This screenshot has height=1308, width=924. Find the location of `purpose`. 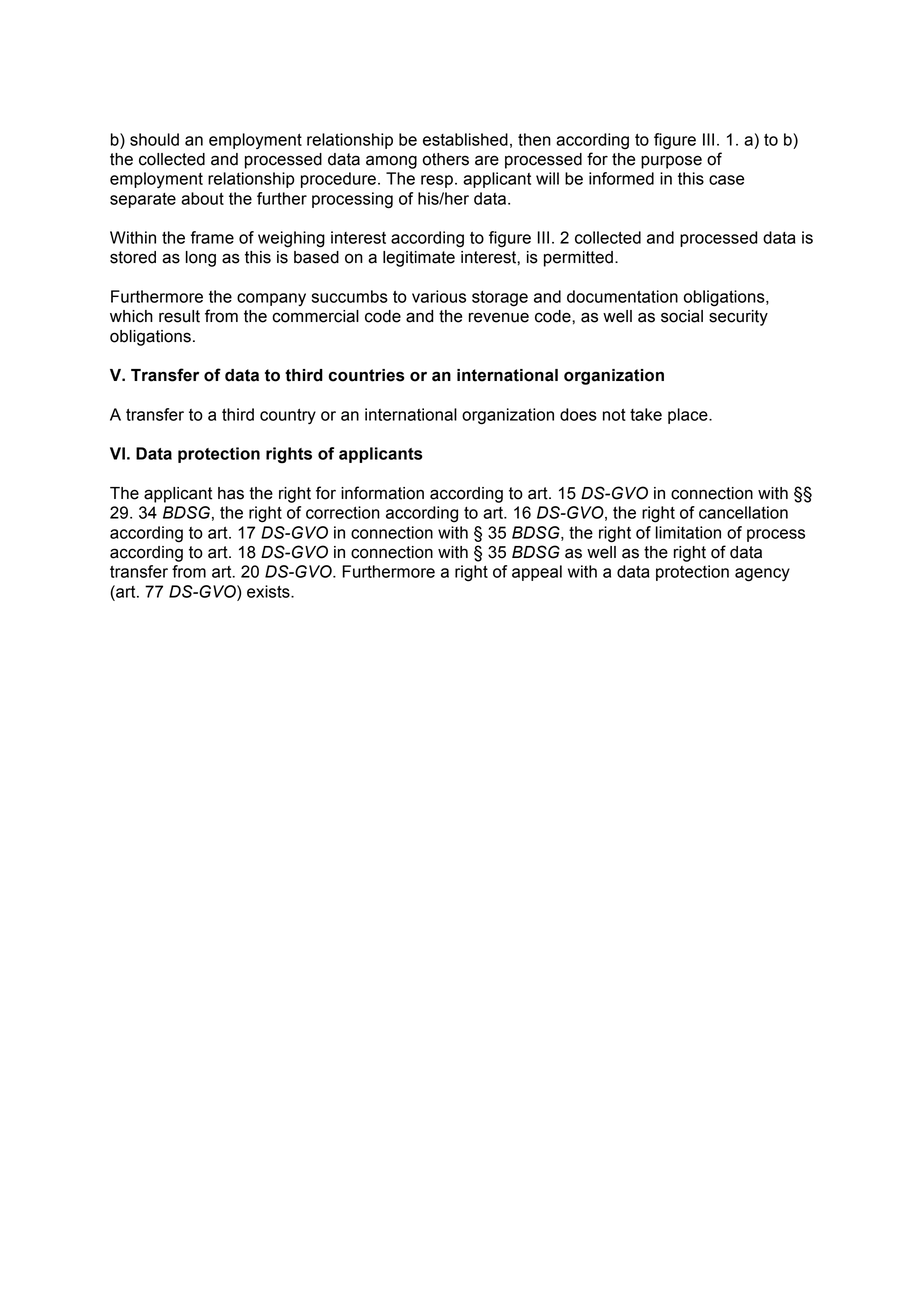

purpose is located at coordinates (671, 162).
